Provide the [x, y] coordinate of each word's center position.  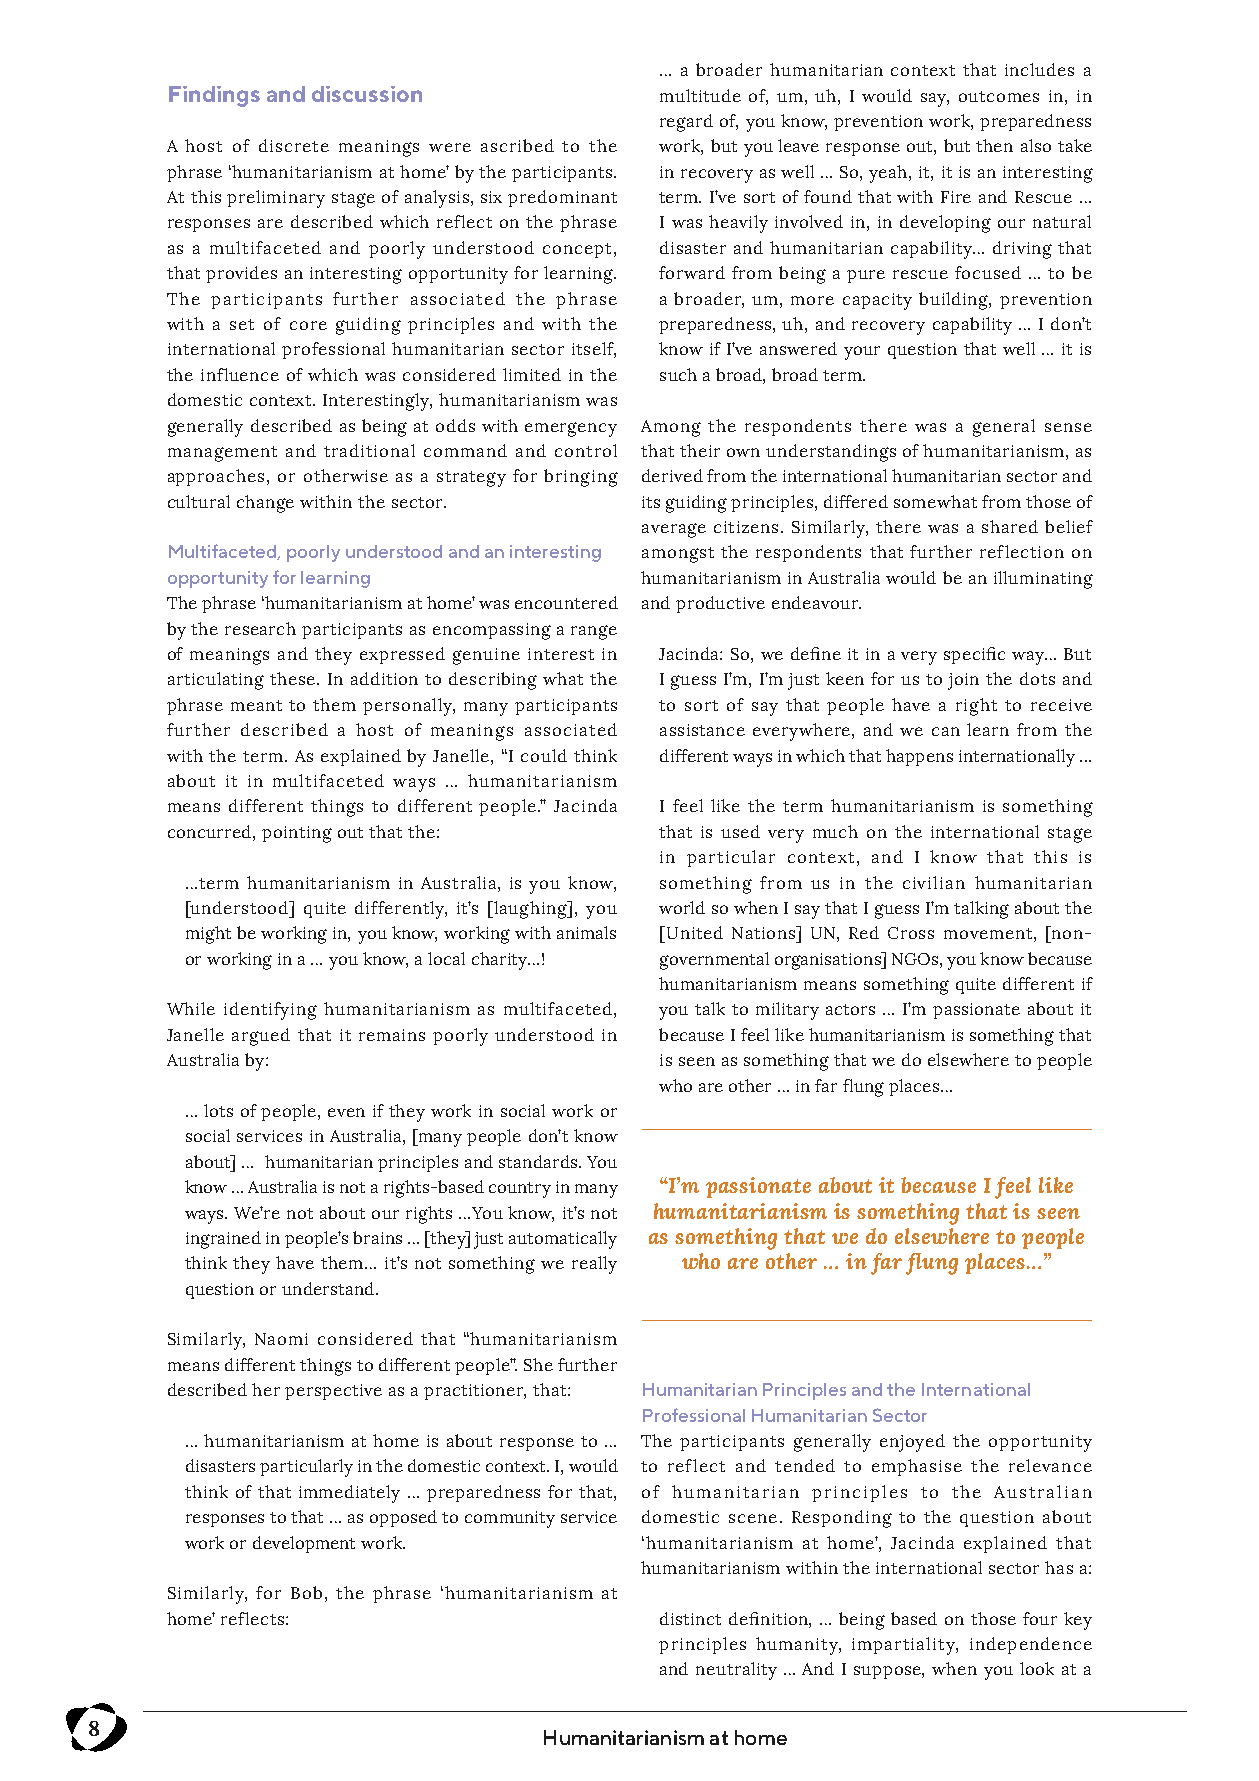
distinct [690, 1618]
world [682, 907]
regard [686, 123]
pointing [297, 834]
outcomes [999, 96]
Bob [306, 1592]
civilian [934, 882]
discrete [294, 145]
